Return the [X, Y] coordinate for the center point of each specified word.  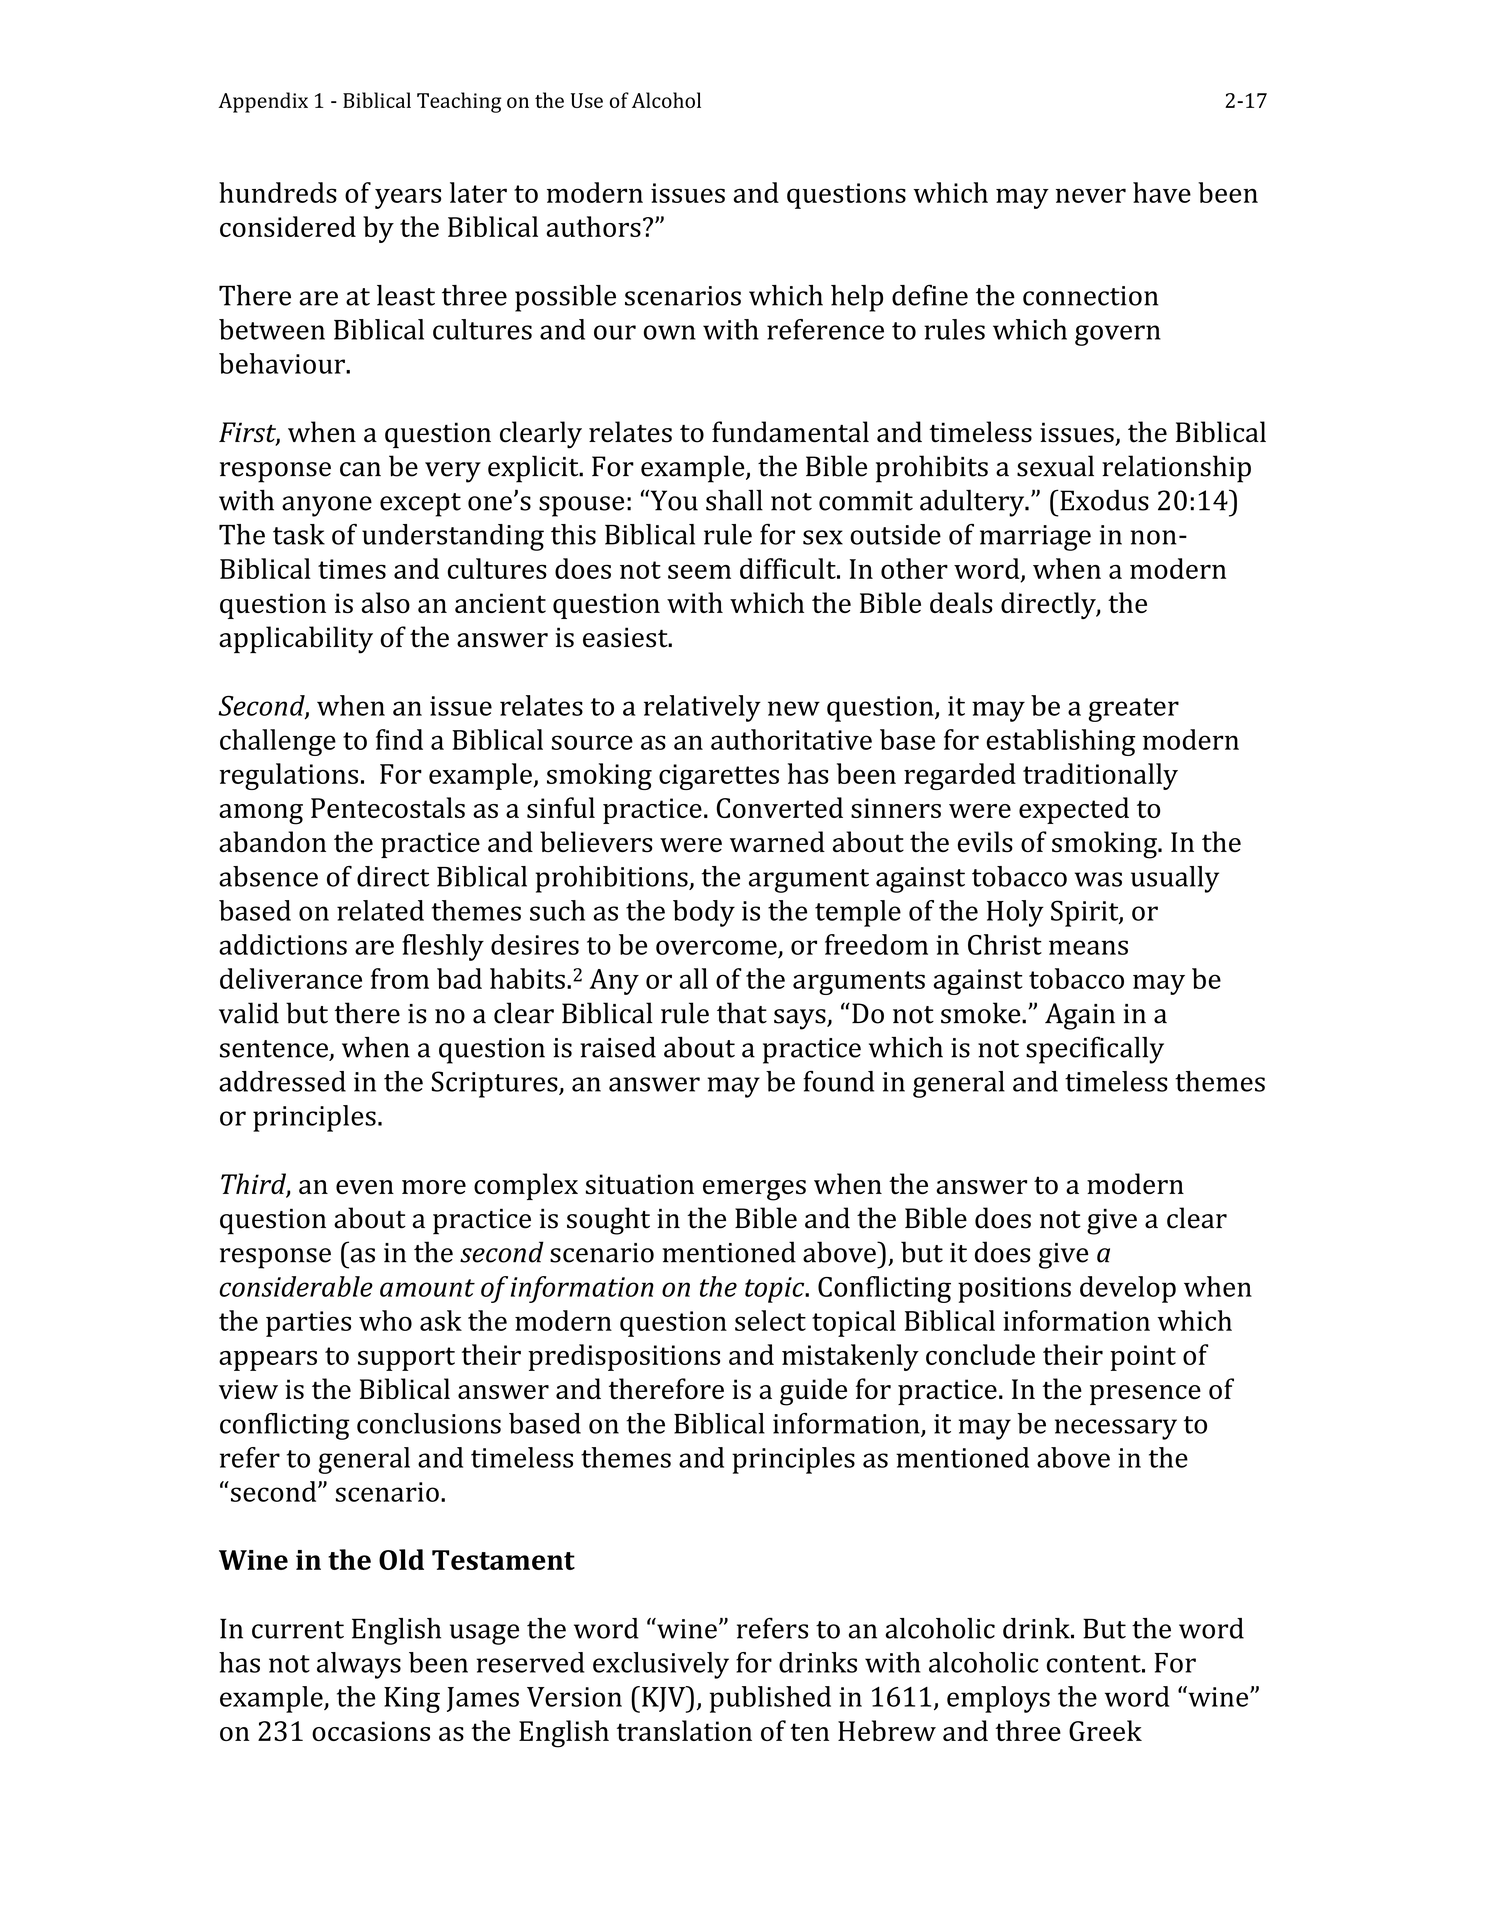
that [742, 1013]
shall [734, 500]
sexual [1055, 466]
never [1091, 195]
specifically [1095, 1050]
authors [593, 226]
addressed [282, 1081]
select [770, 1320]
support [406, 1359]
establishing [1061, 742]
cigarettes [719, 777]
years [408, 198]
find [399, 739]
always [359, 1665]
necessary [1116, 1429]
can [360, 469]
